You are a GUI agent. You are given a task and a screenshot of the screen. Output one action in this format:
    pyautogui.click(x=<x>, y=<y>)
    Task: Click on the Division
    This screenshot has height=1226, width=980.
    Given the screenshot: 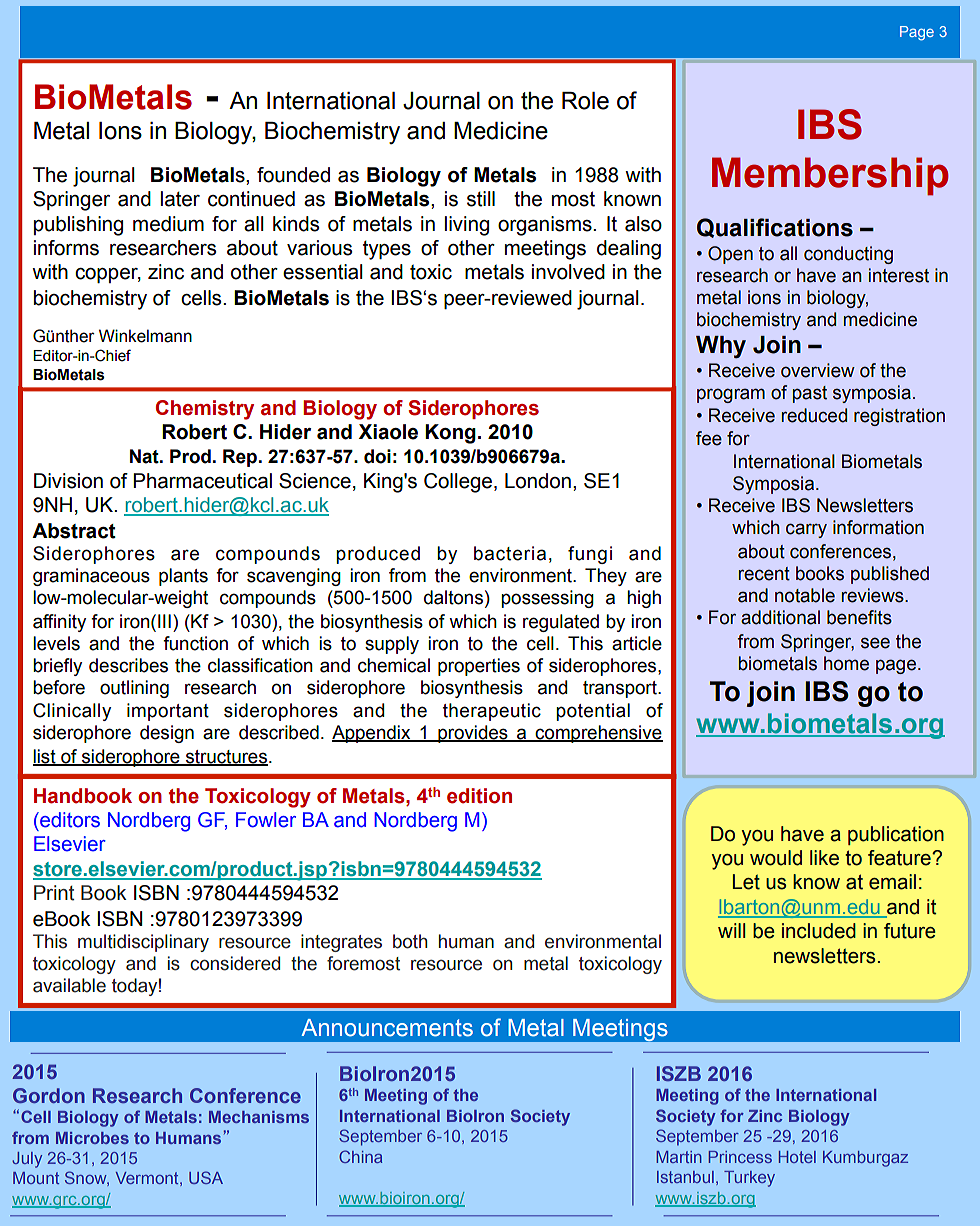 What is the action you would take?
    pyautogui.click(x=68, y=481)
